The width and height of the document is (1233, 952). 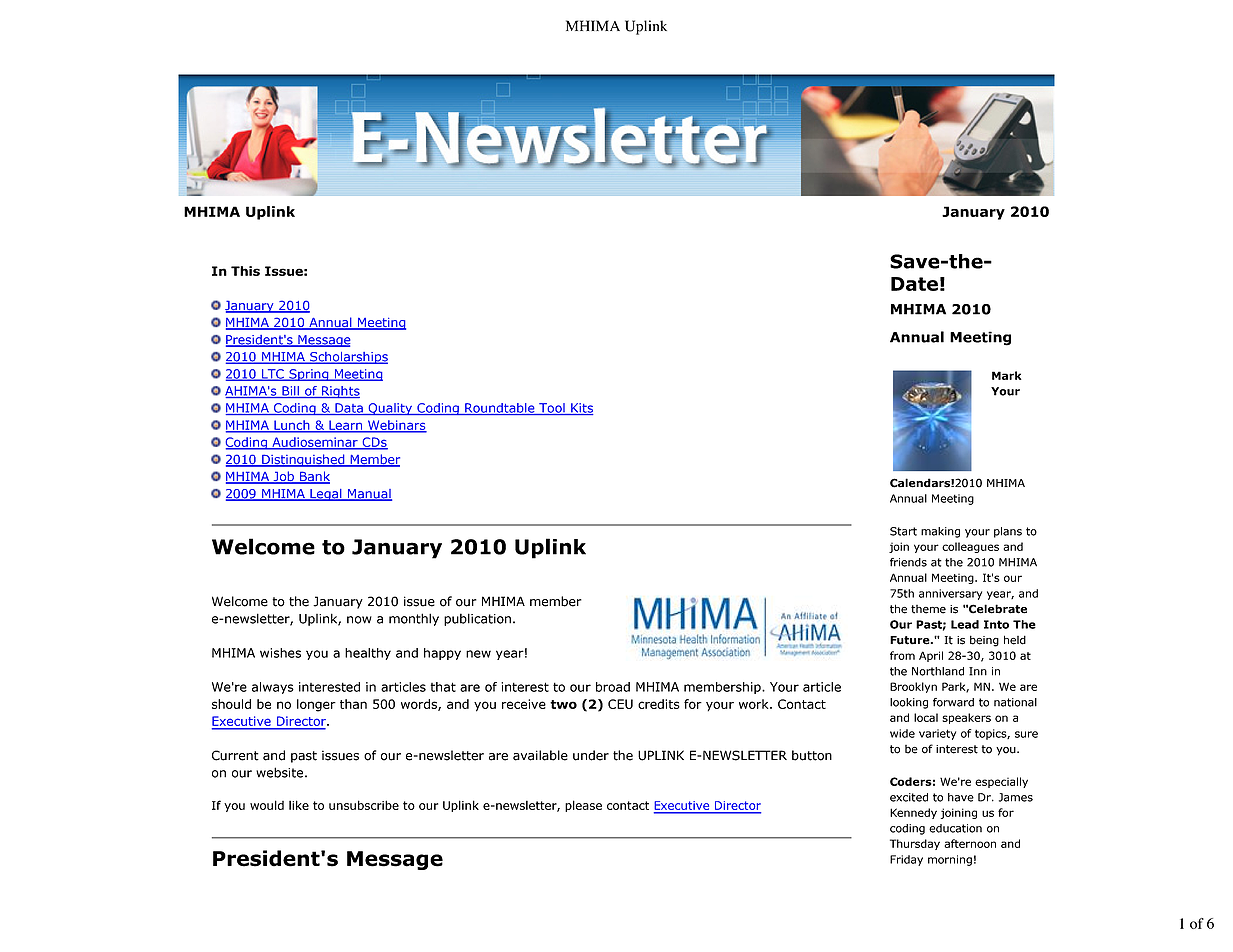 What do you see at coordinates (245, 271) in the document?
I see `This` at bounding box center [245, 271].
